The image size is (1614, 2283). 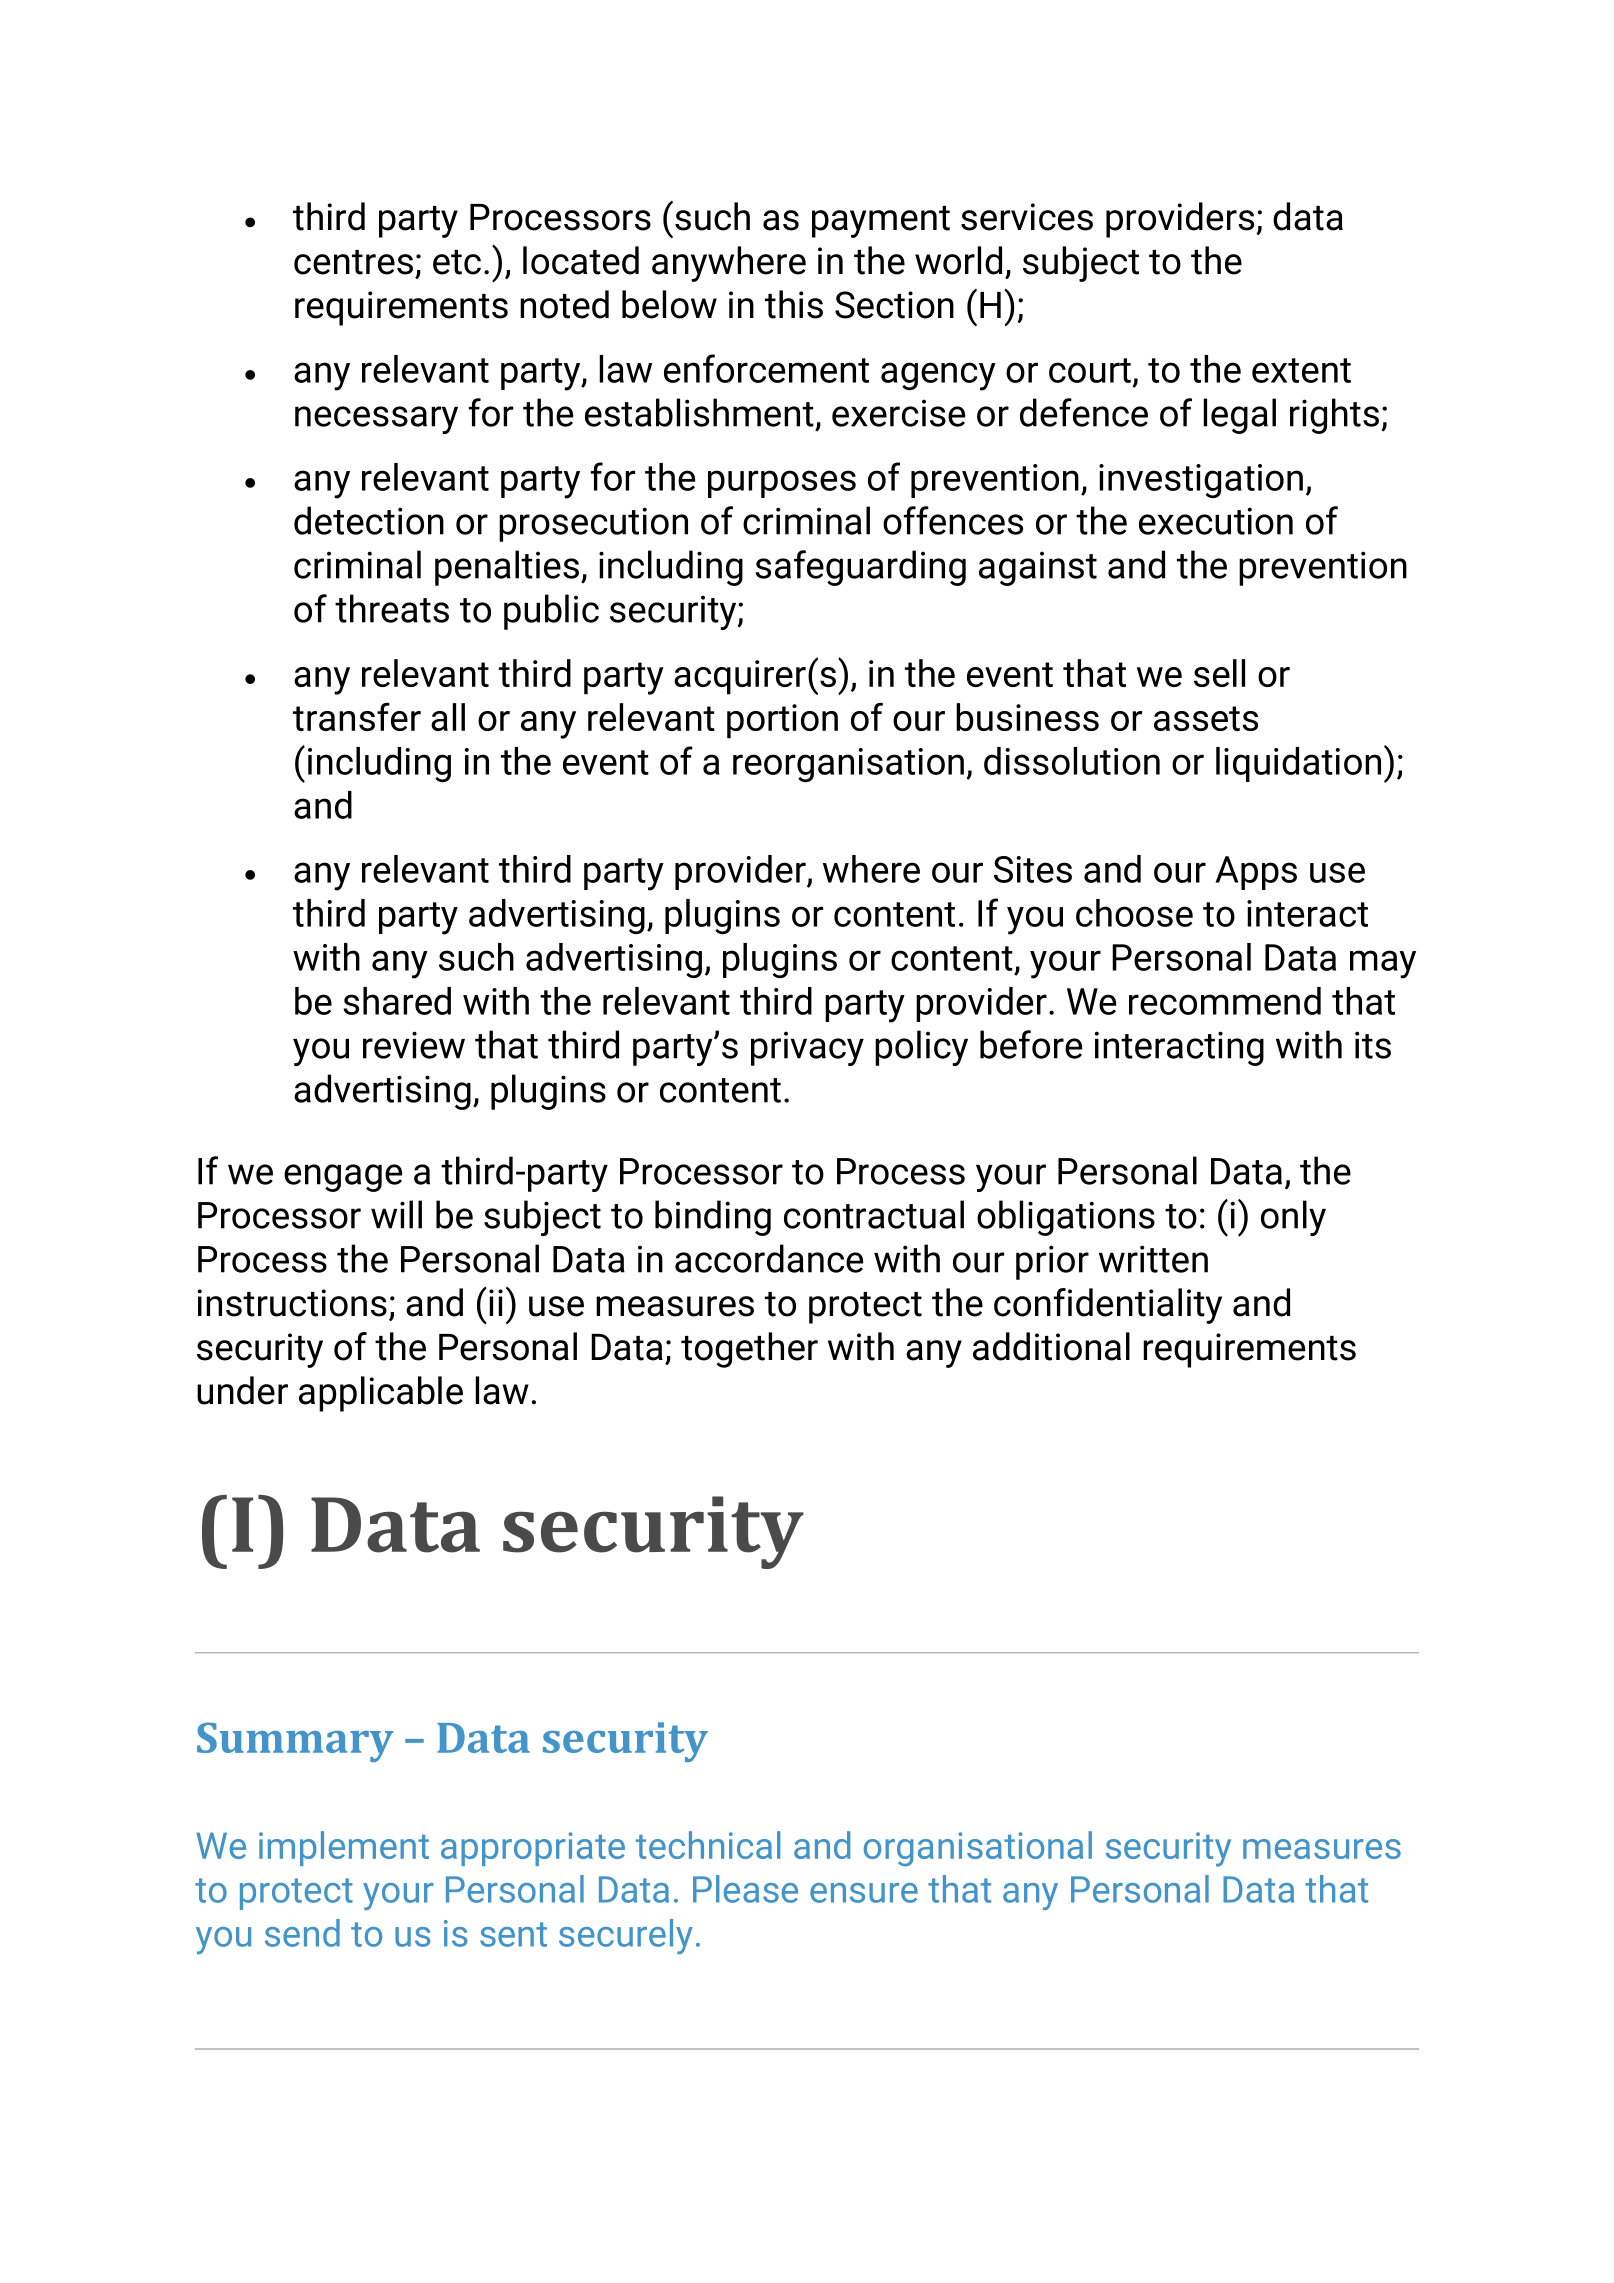 What do you see at coordinates (397, 1001) in the image?
I see `shared` at bounding box center [397, 1001].
